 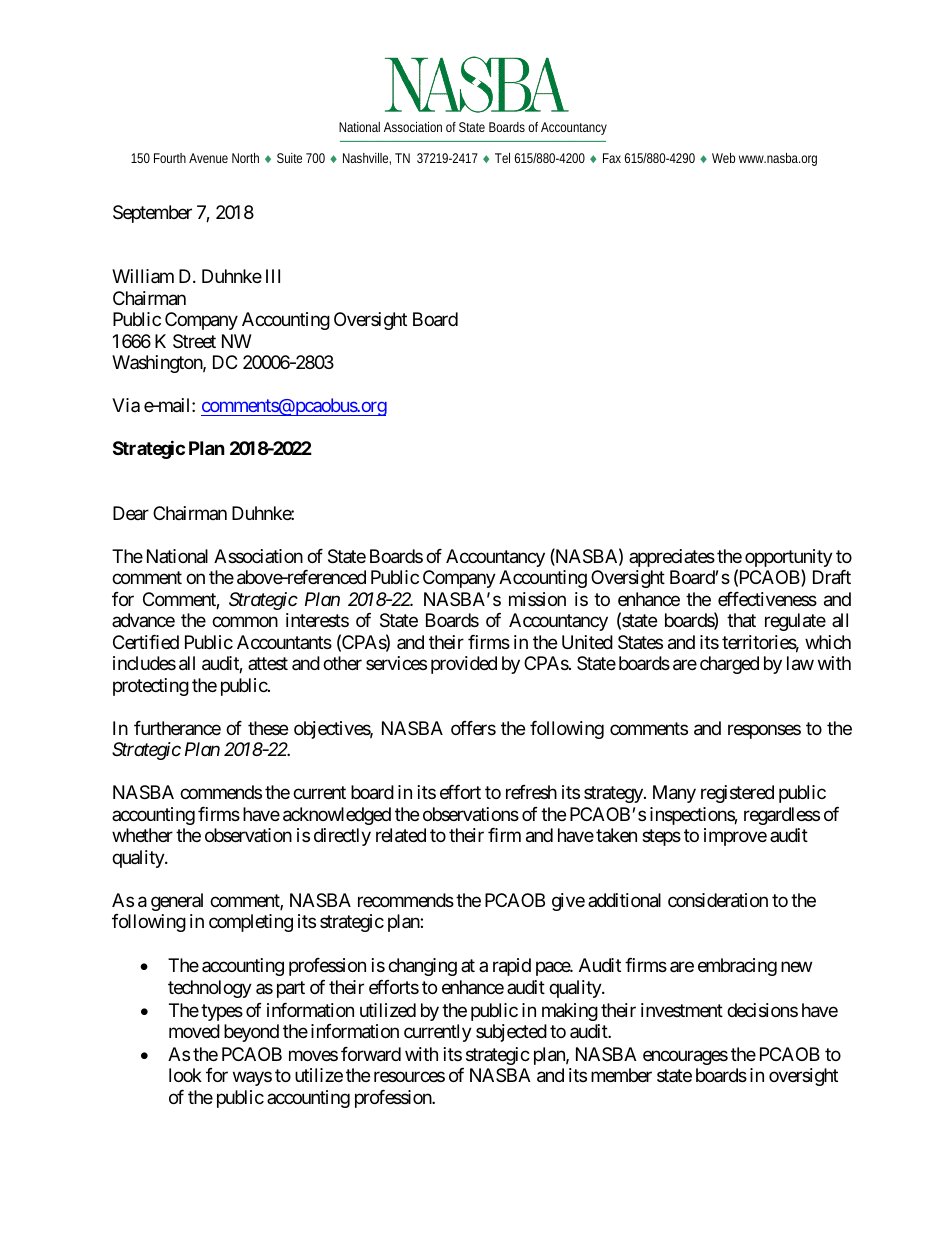 What do you see at coordinates (268, 728) in the screenshot?
I see `these` at bounding box center [268, 728].
